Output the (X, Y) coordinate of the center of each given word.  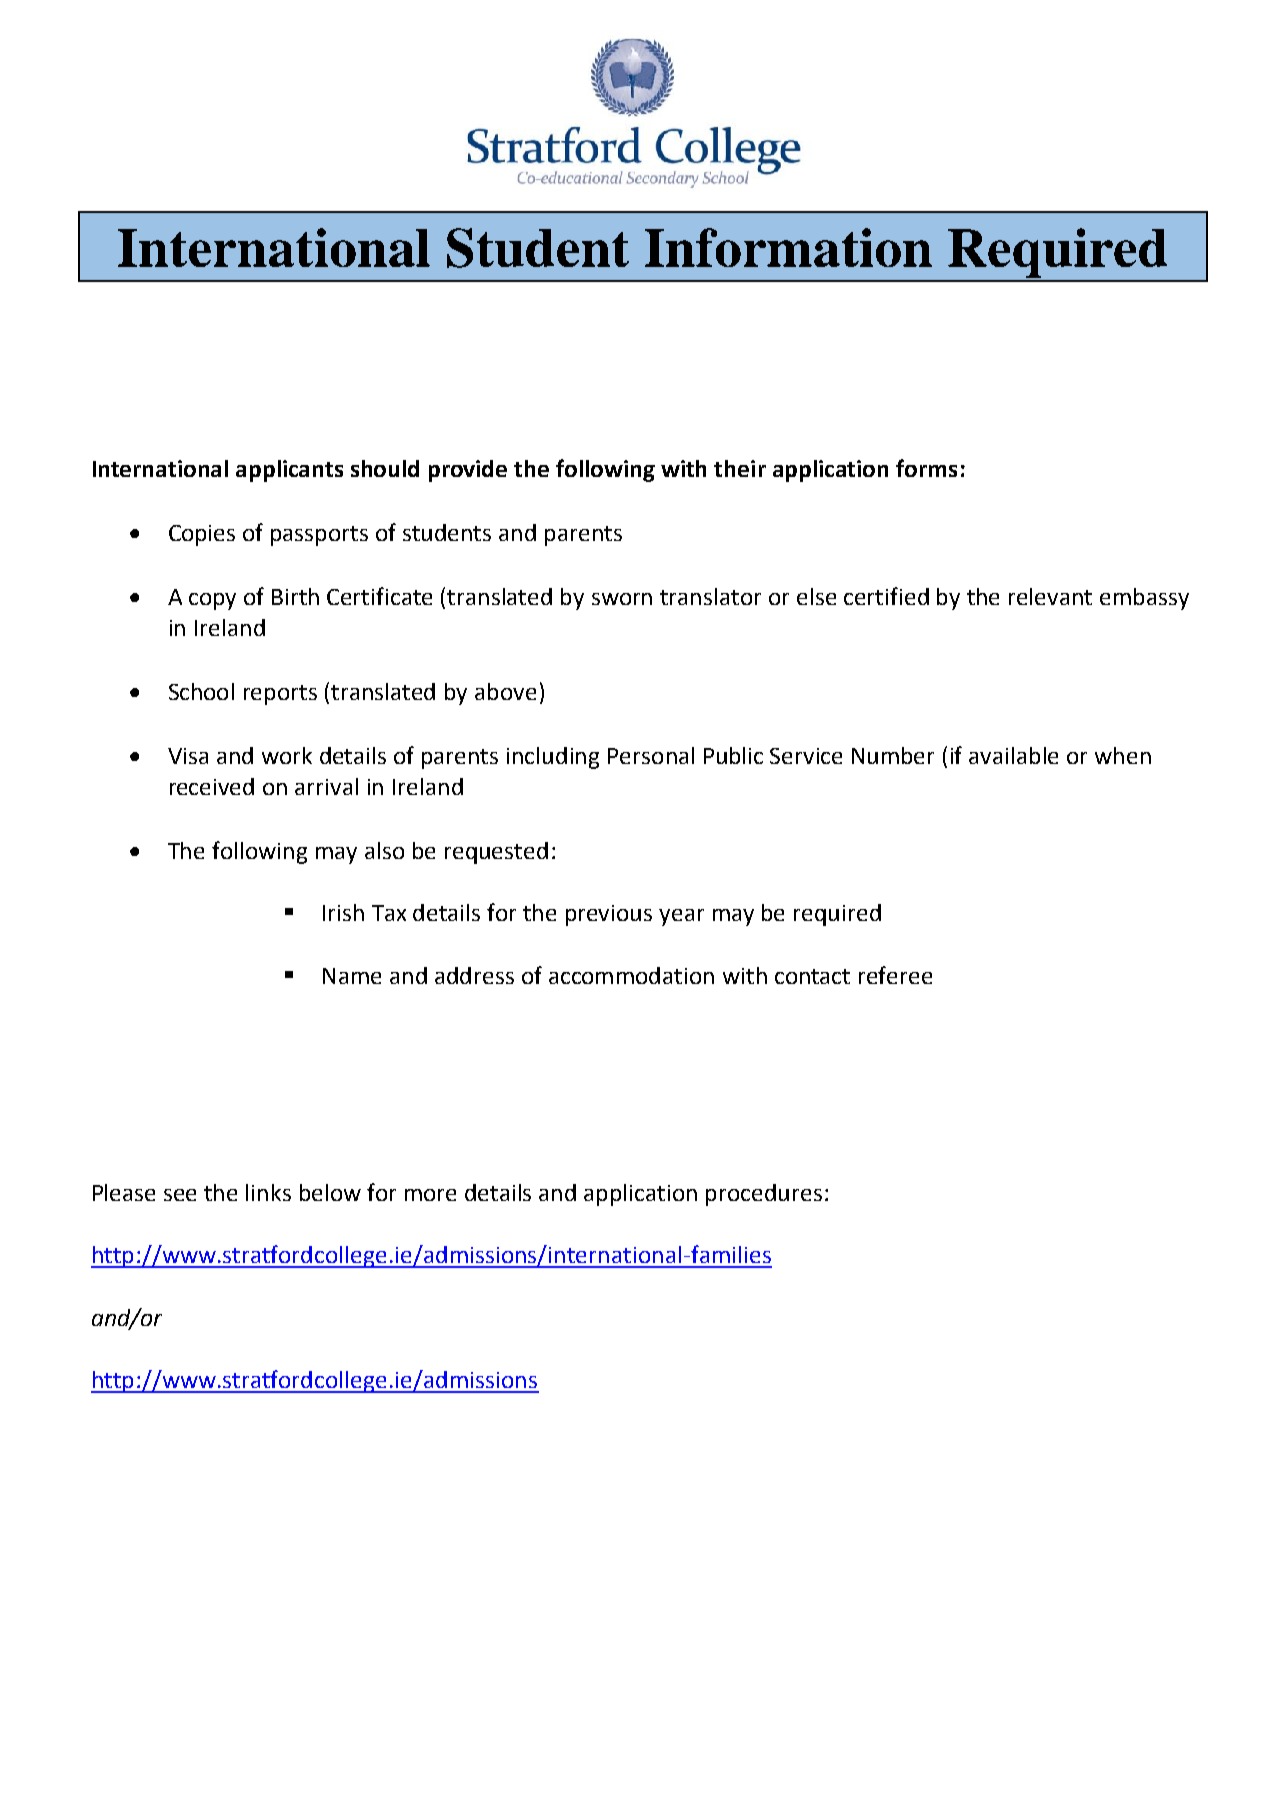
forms (926, 468)
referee (895, 975)
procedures (764, 1195)
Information (788, 247)
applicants (289, 471)
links (268, 1192)
